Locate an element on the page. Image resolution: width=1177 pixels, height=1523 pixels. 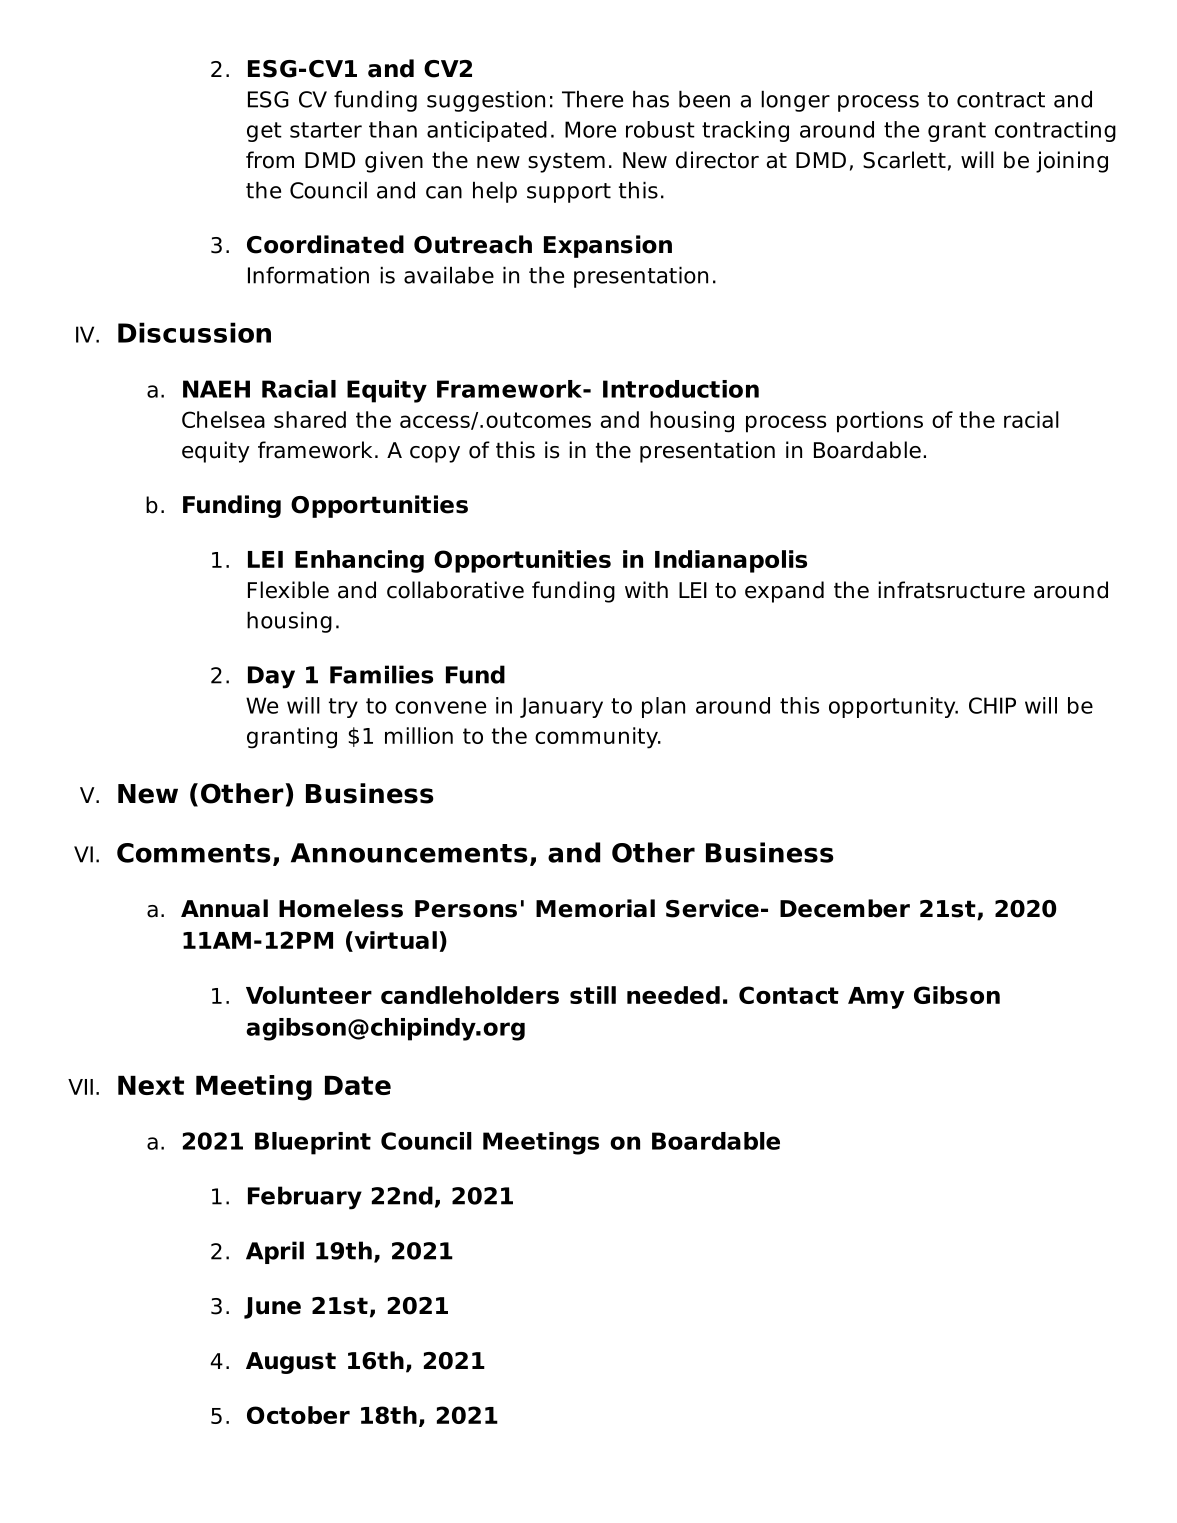
Contact is located at coordinates (789, 995).
